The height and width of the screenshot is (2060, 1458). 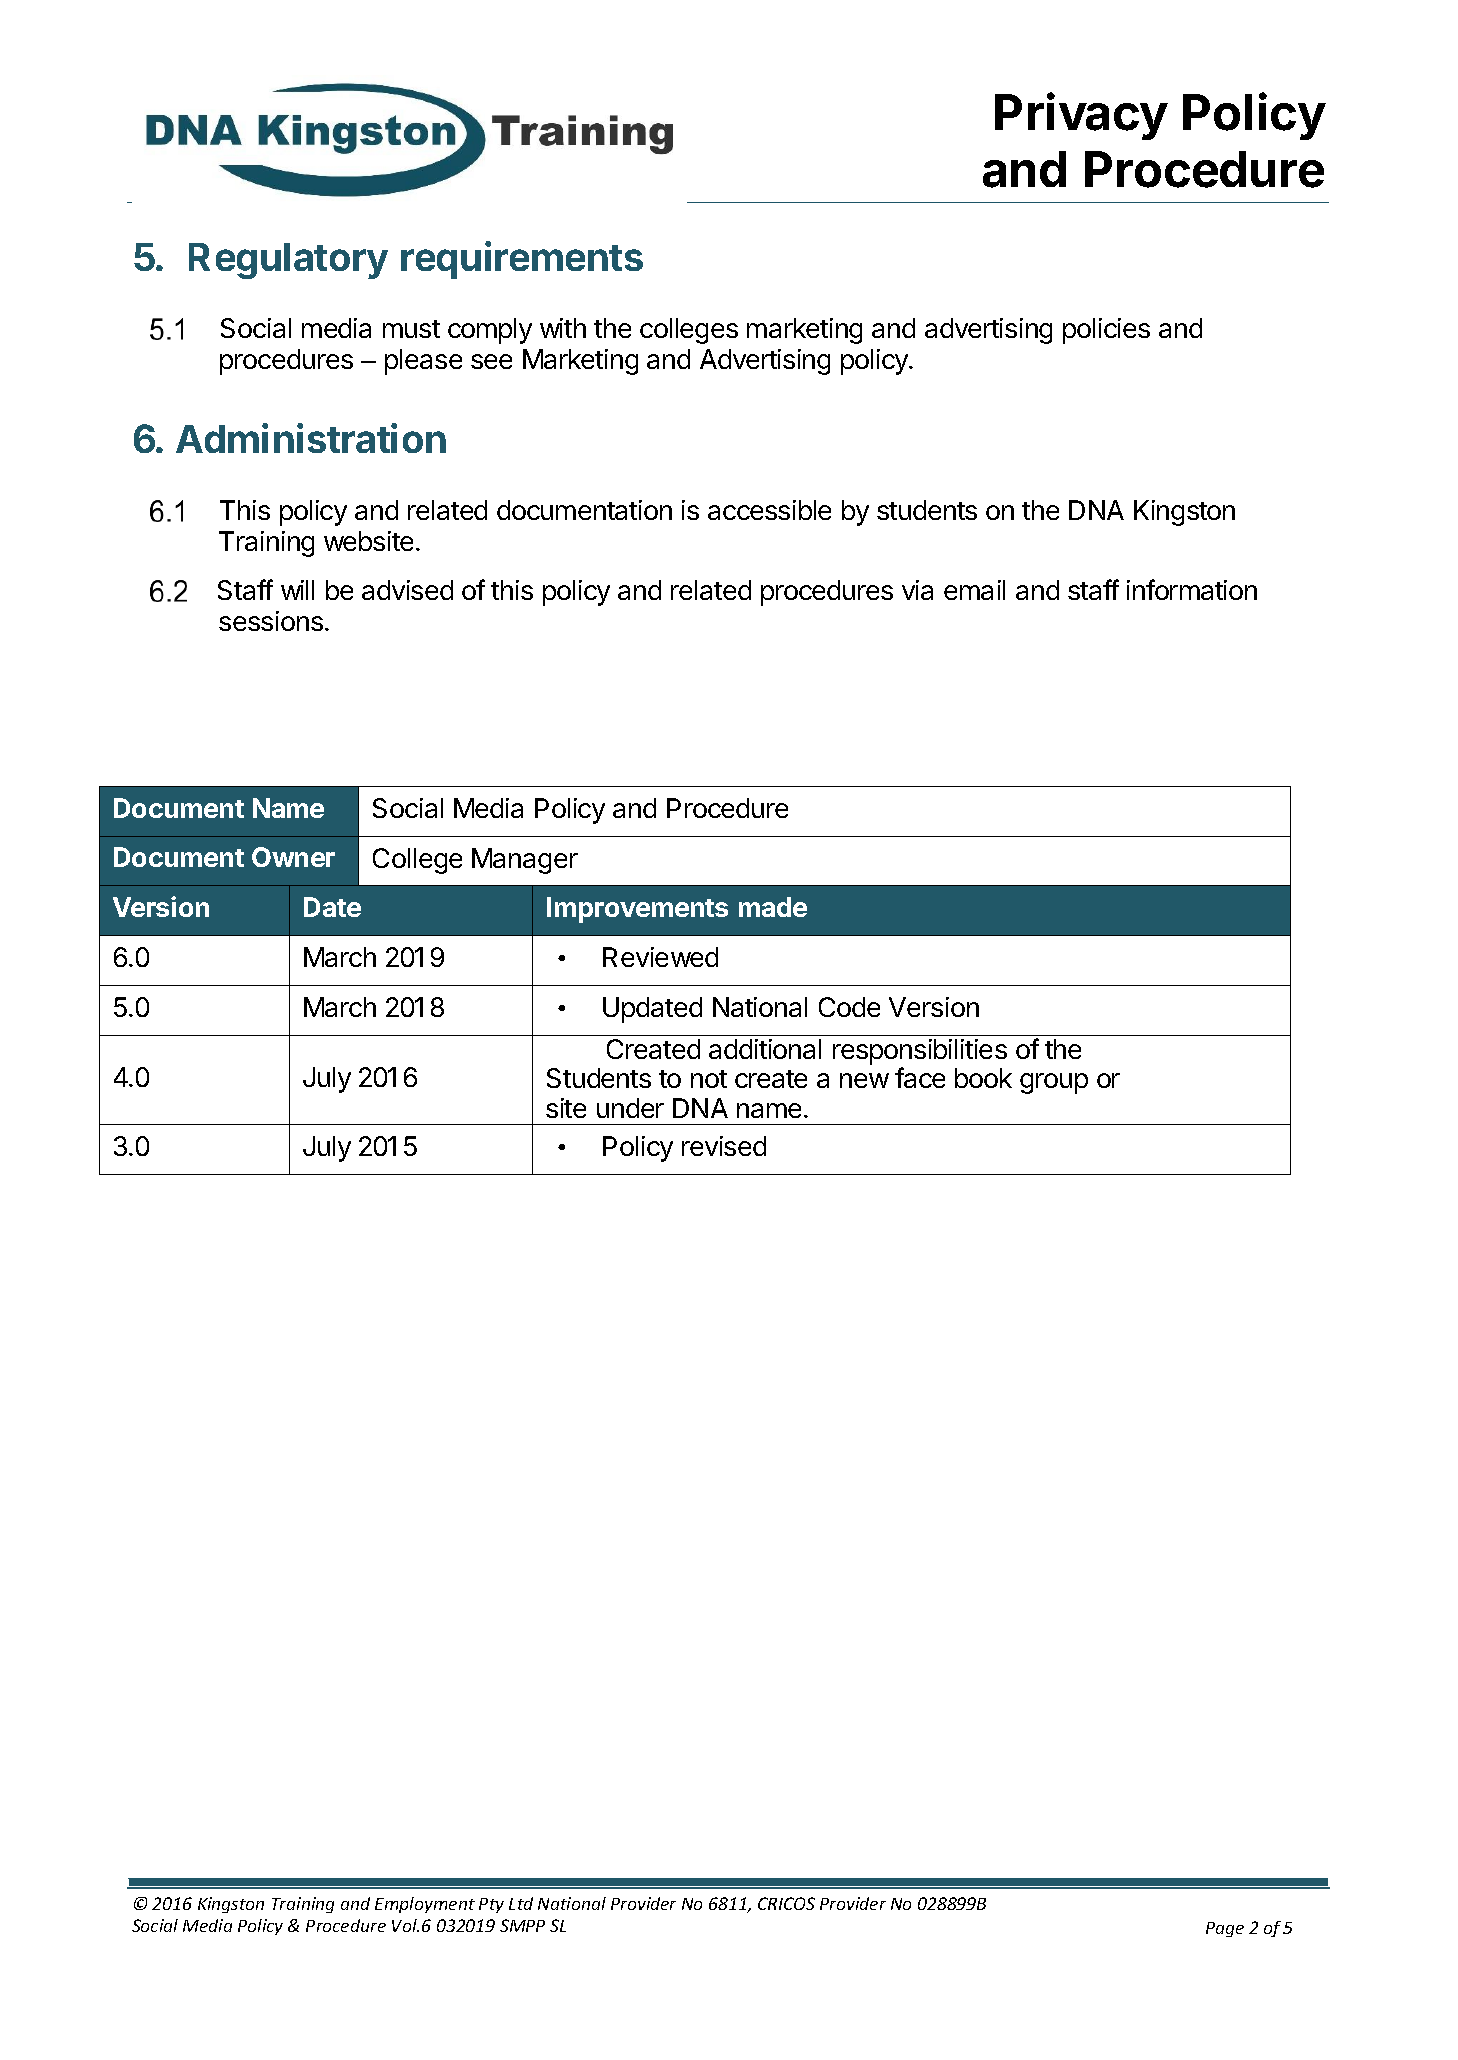 What do you see at coordinates (724, 1146) in the screenshot?
I see `revised` at bounding box center [724, 1146].
